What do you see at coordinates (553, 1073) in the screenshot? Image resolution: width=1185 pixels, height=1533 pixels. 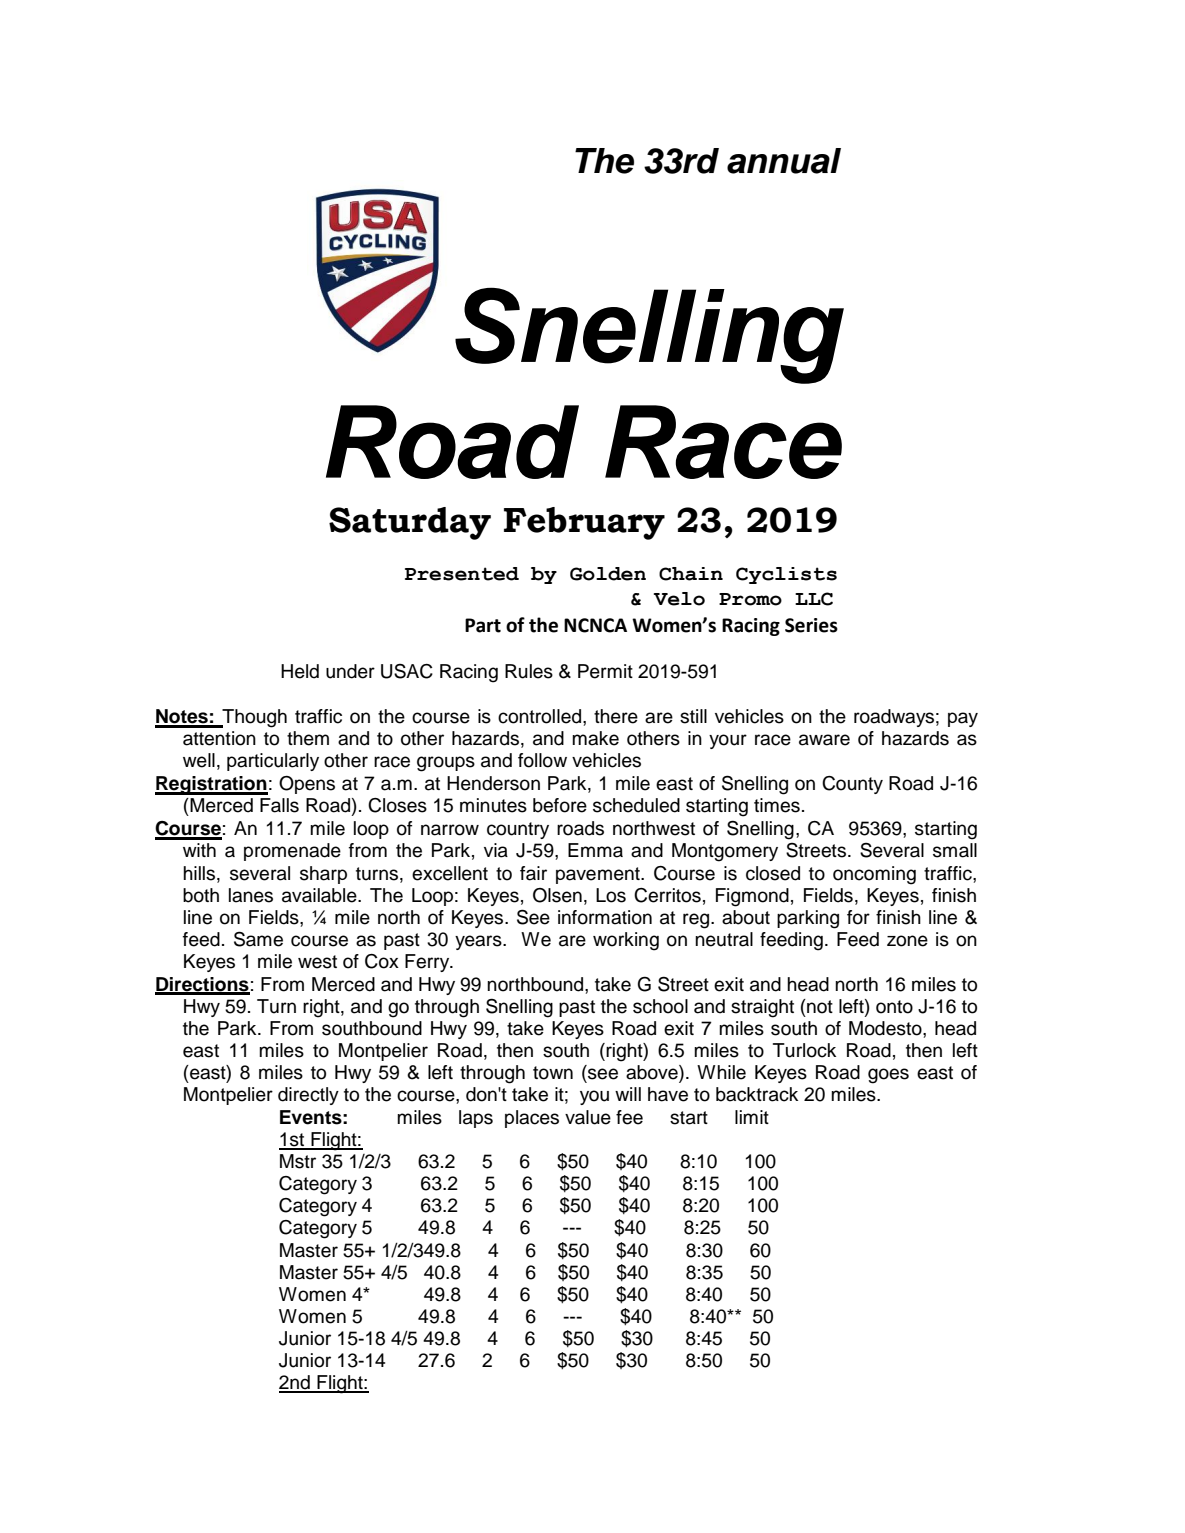 I see `town` at bounding box center [553, 1073].
